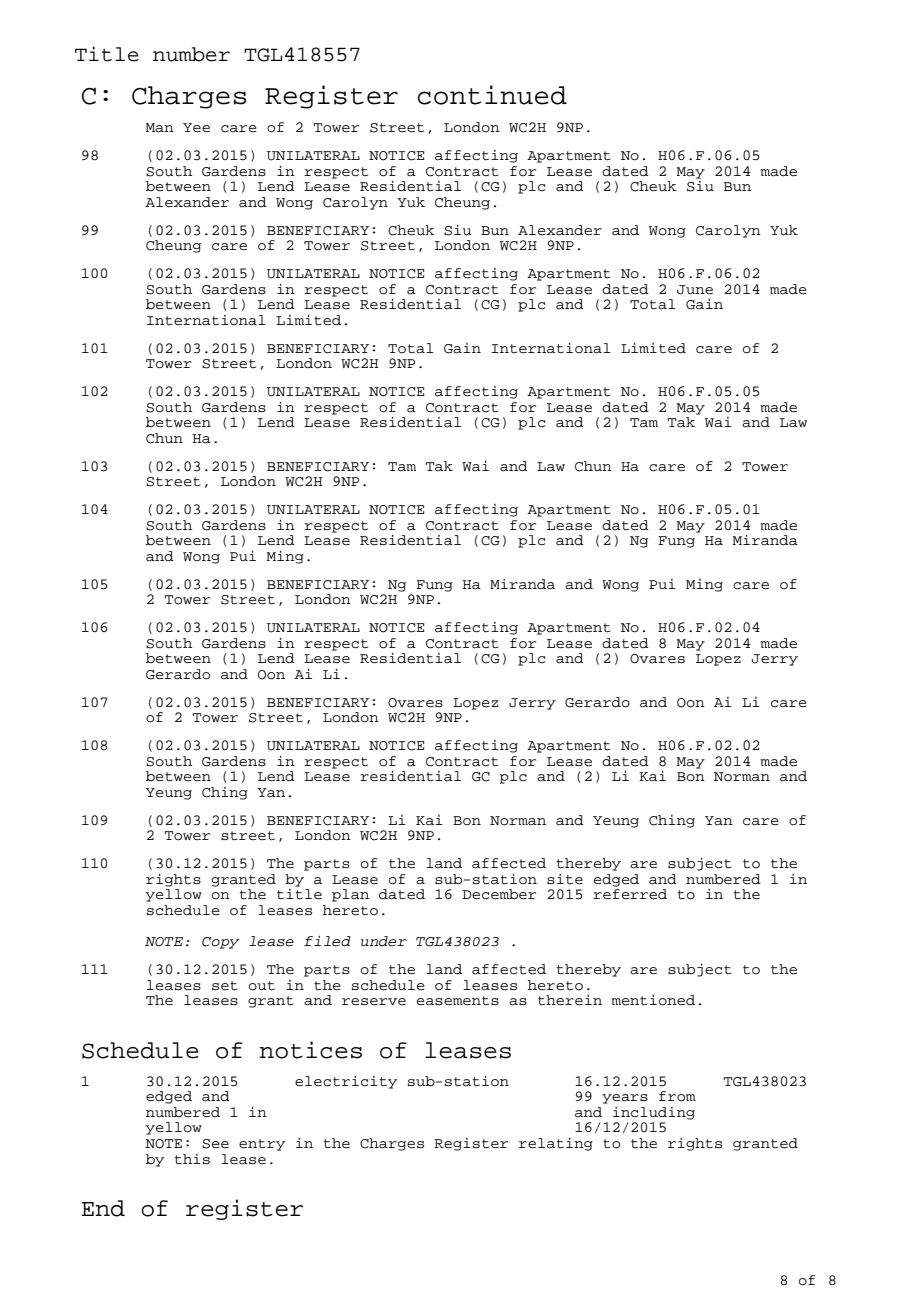 Image resolution: width=924 pixels, height=1308 pixels. Describe the element at coordinates (196, 127) in the screenshot. I see `Yee` at that location.
